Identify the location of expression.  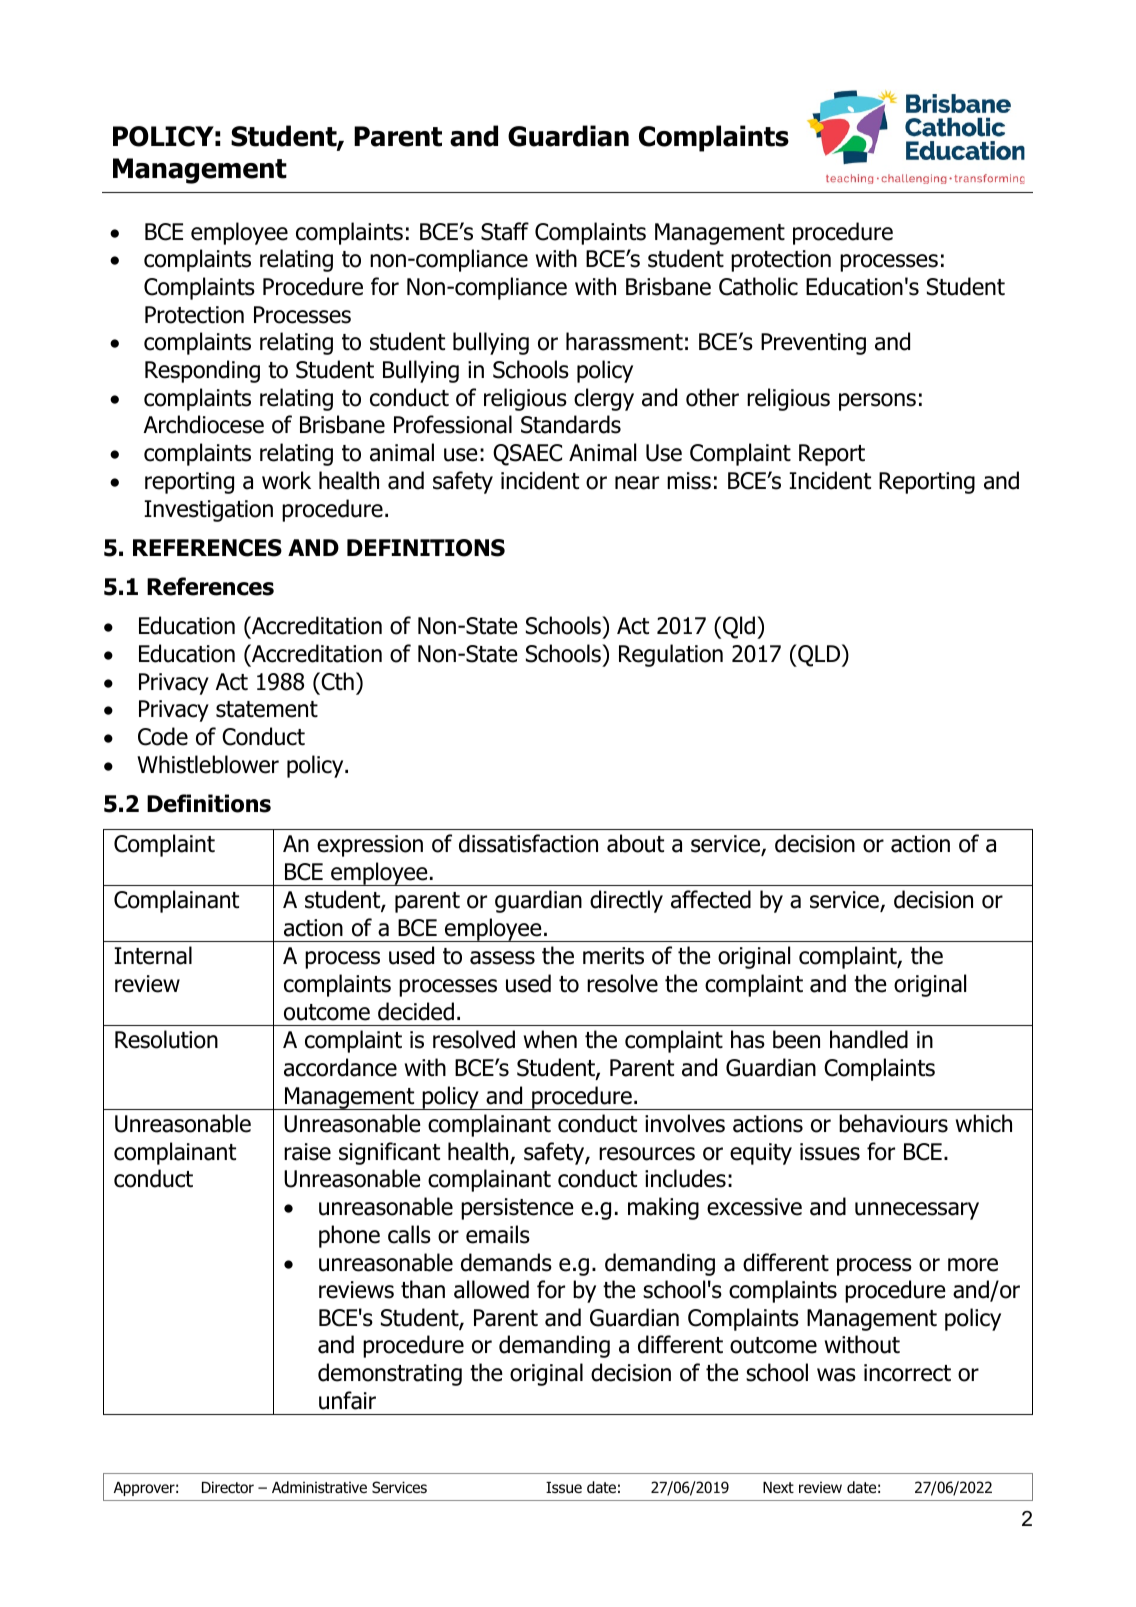
(370, 846).
